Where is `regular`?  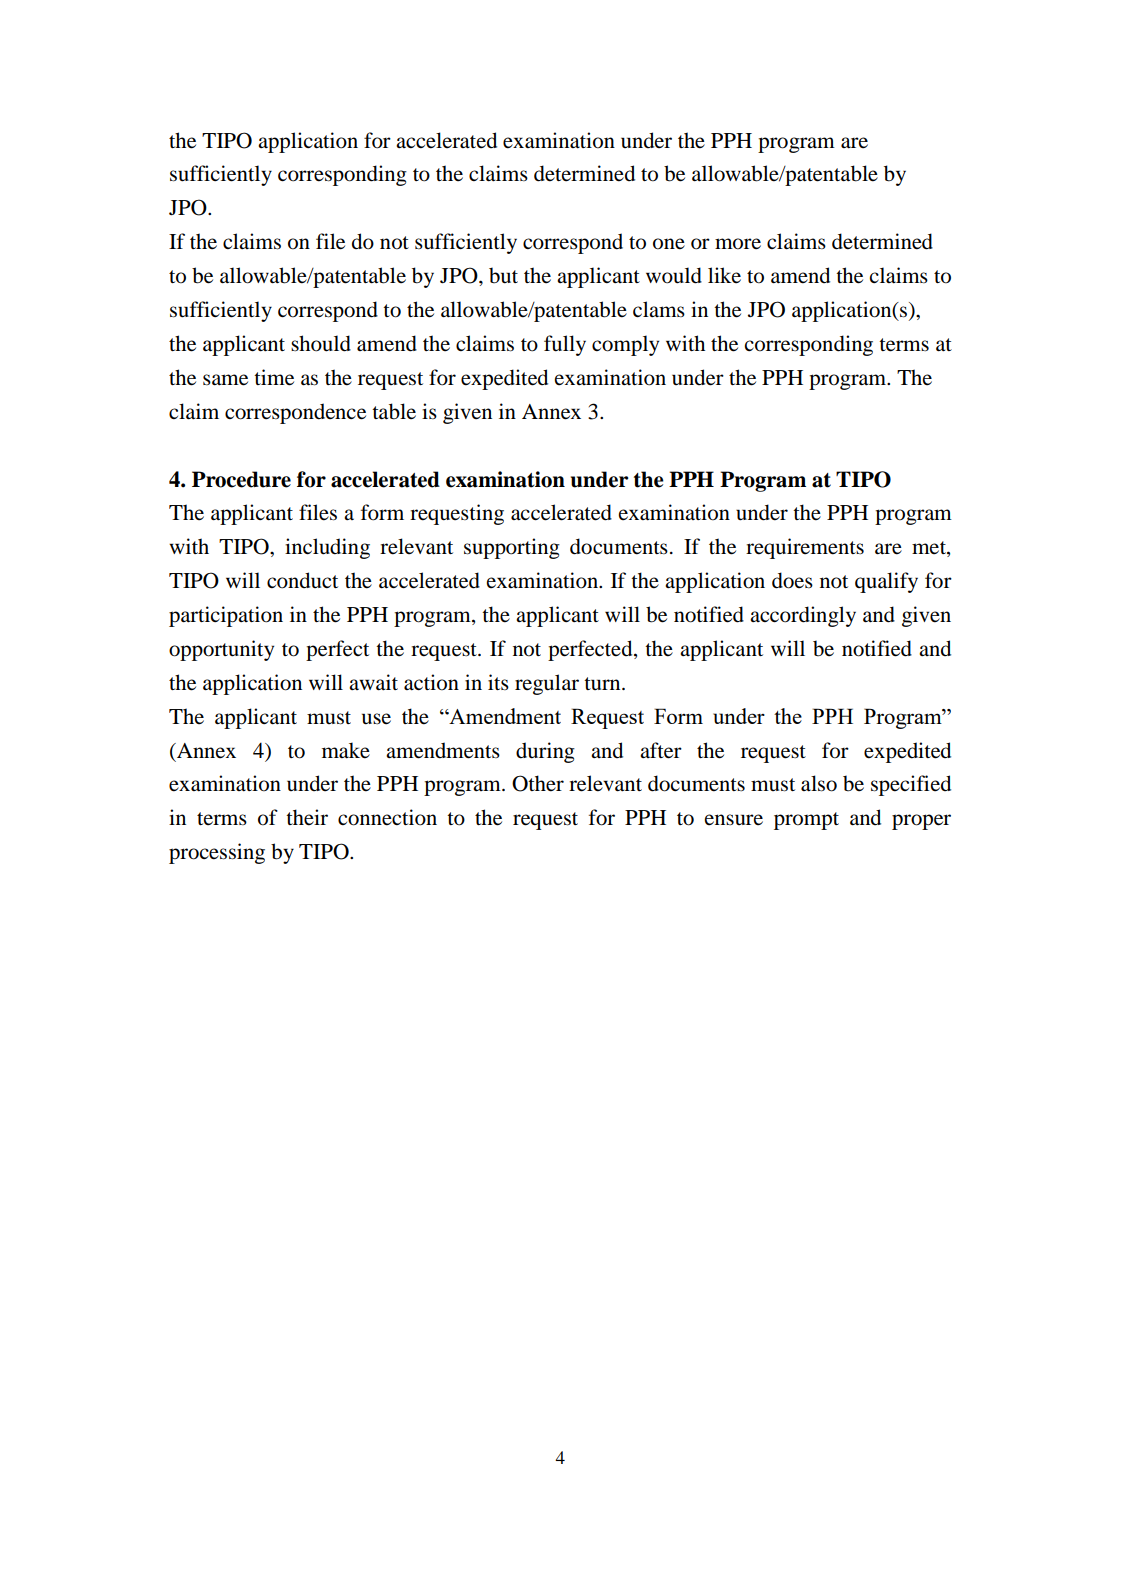
regular is located at coordinates (547, 684).
